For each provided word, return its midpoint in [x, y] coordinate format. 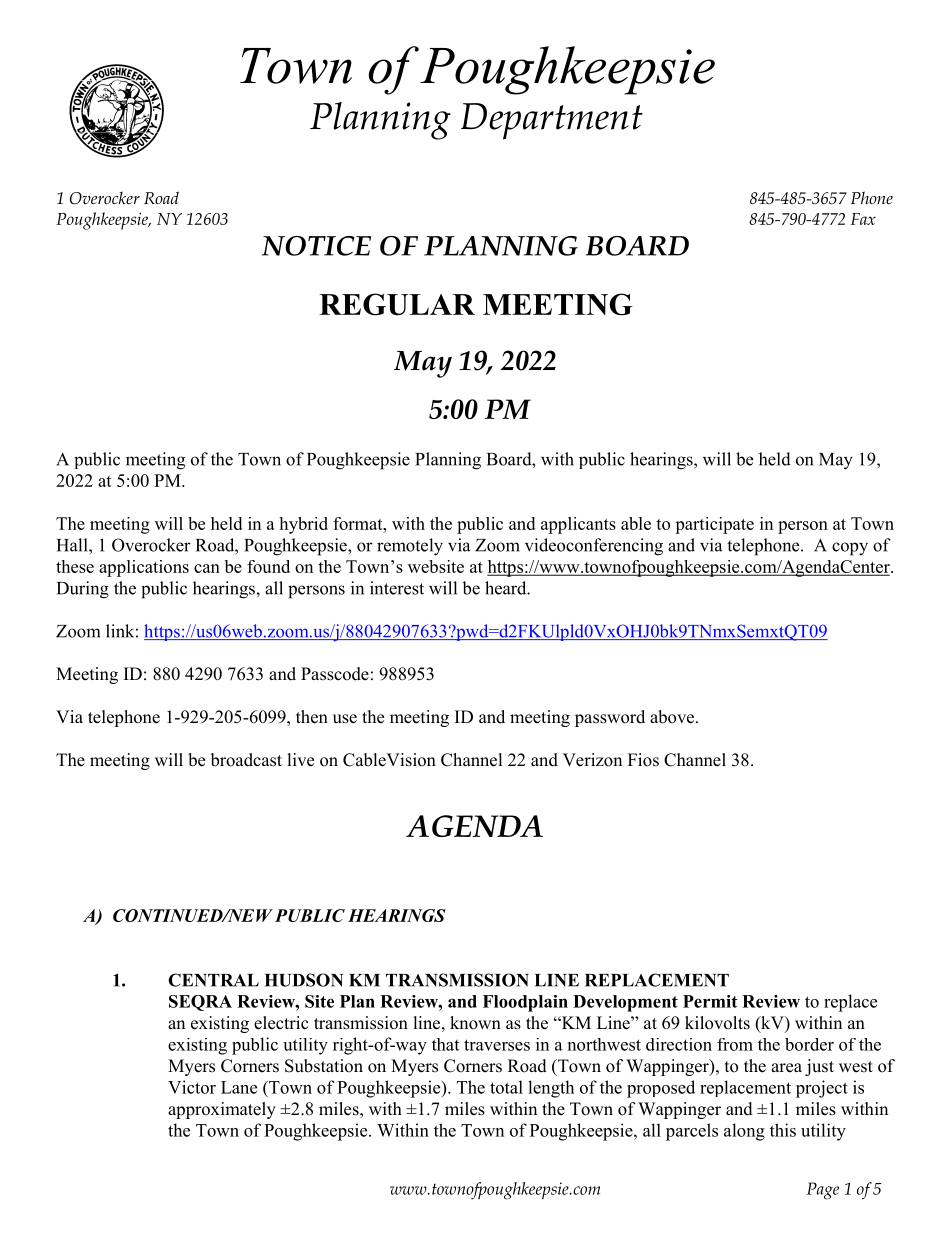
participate [714, 525]
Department [552, 121]
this [783, 1130]
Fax [863, 219]
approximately [222, 1110]
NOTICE [316, 246]
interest [397, 588]
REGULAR [397, 304]
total [506, 1087]
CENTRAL [213, 980]
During [83, 590]
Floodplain [525, 1003]
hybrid [303, 525]
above [673, 717]
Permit [710, 1001]
